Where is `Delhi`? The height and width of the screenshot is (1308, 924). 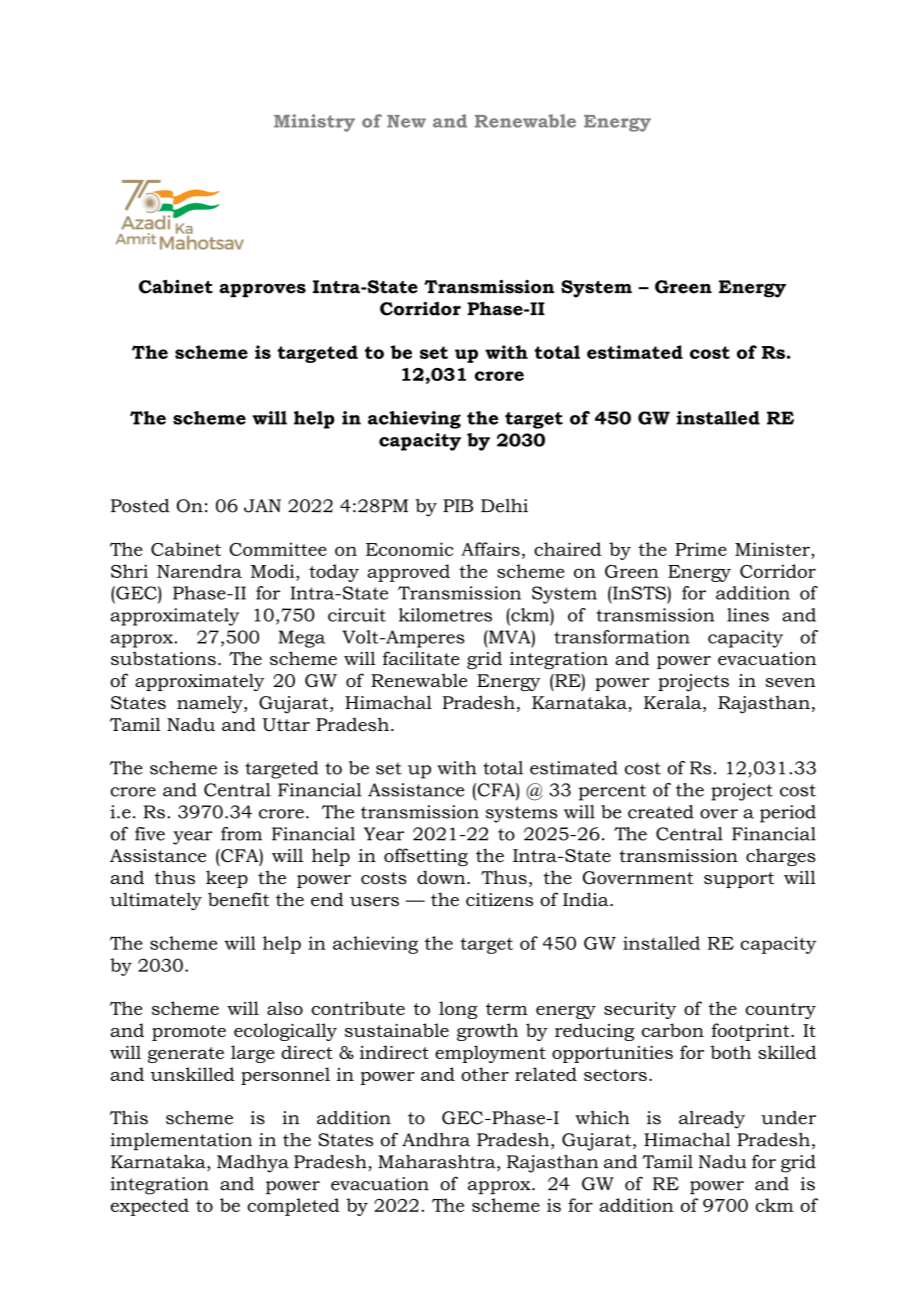
Delhi is located at coordinates (504, 506).
